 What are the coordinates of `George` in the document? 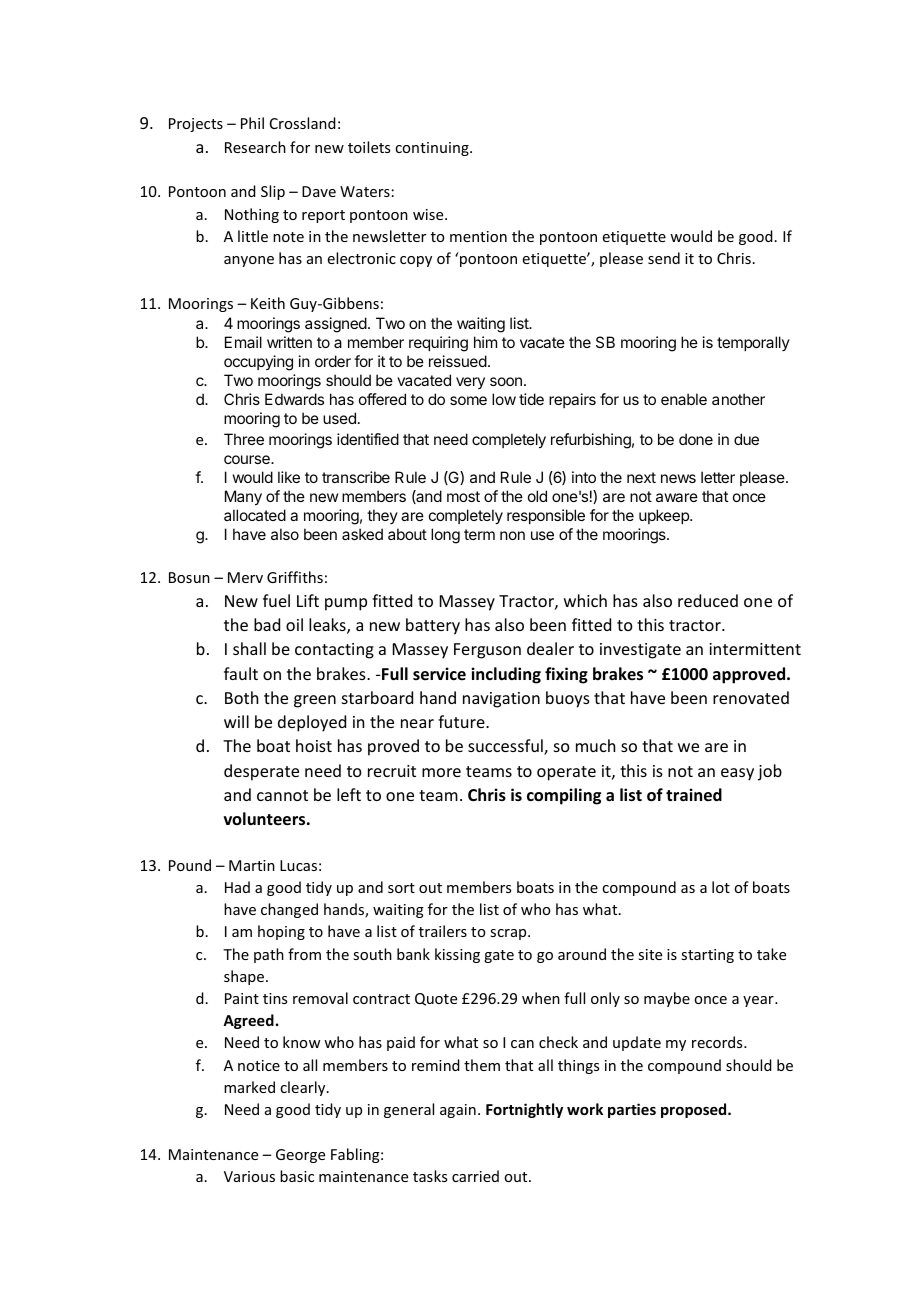 It's located at (300, 1156).
